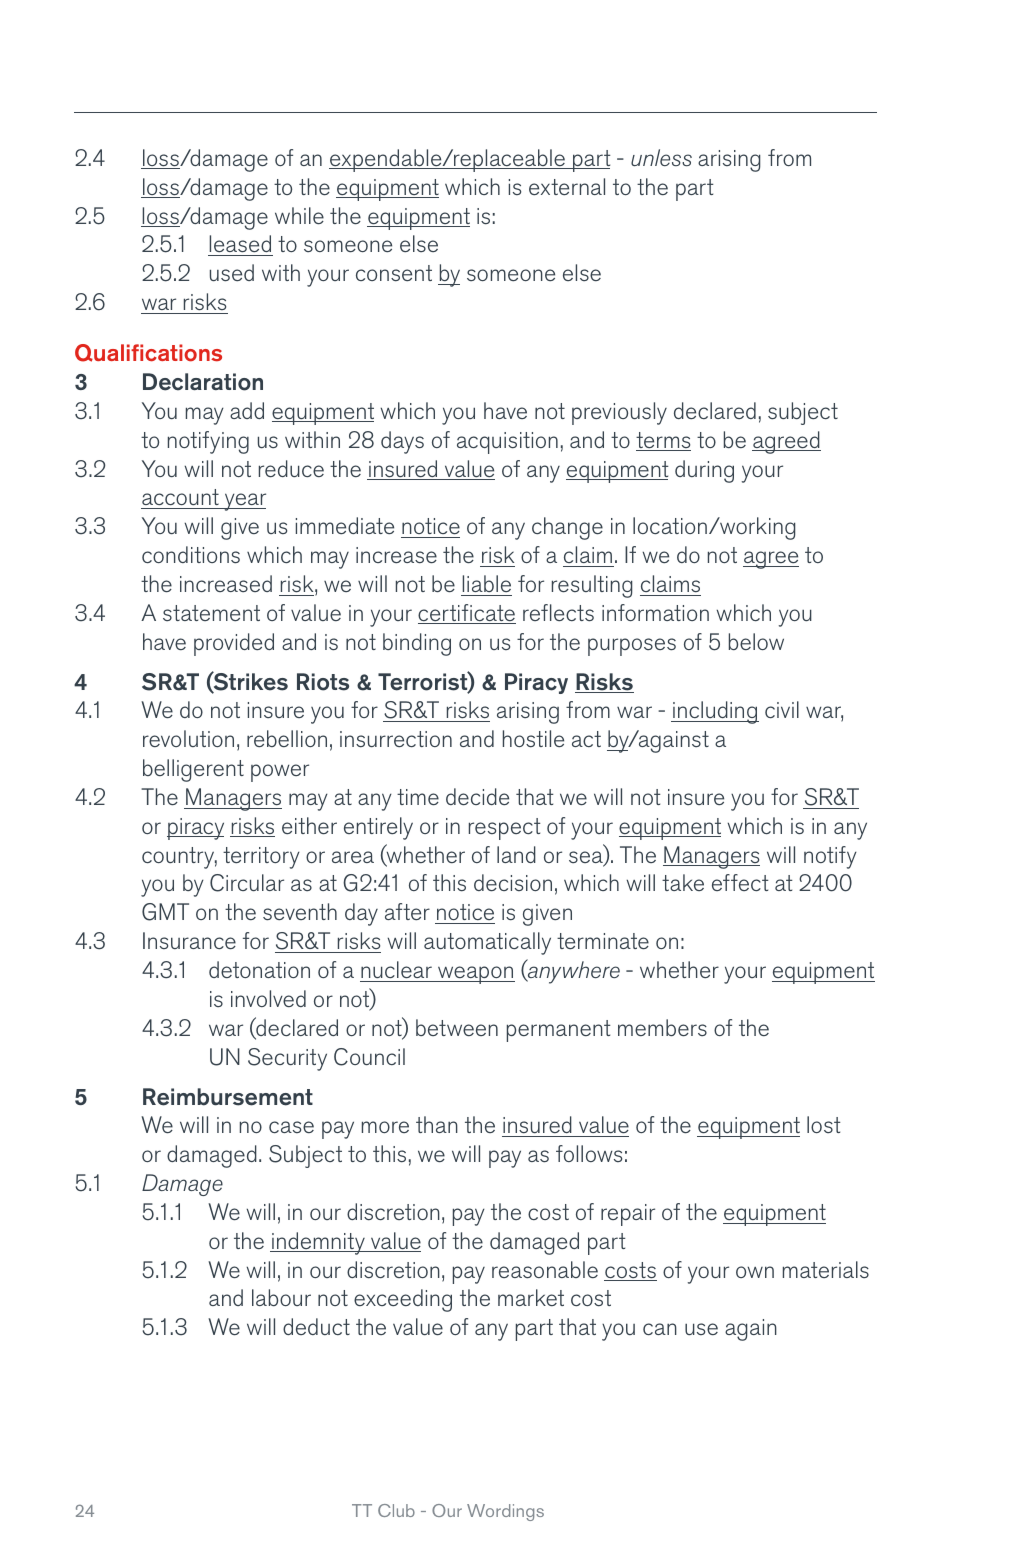 Image resolution: width=1026 pixels, height=1561 pixels. Describe the element at coordinates (567, 186) in the page. I see `external` at that location.
